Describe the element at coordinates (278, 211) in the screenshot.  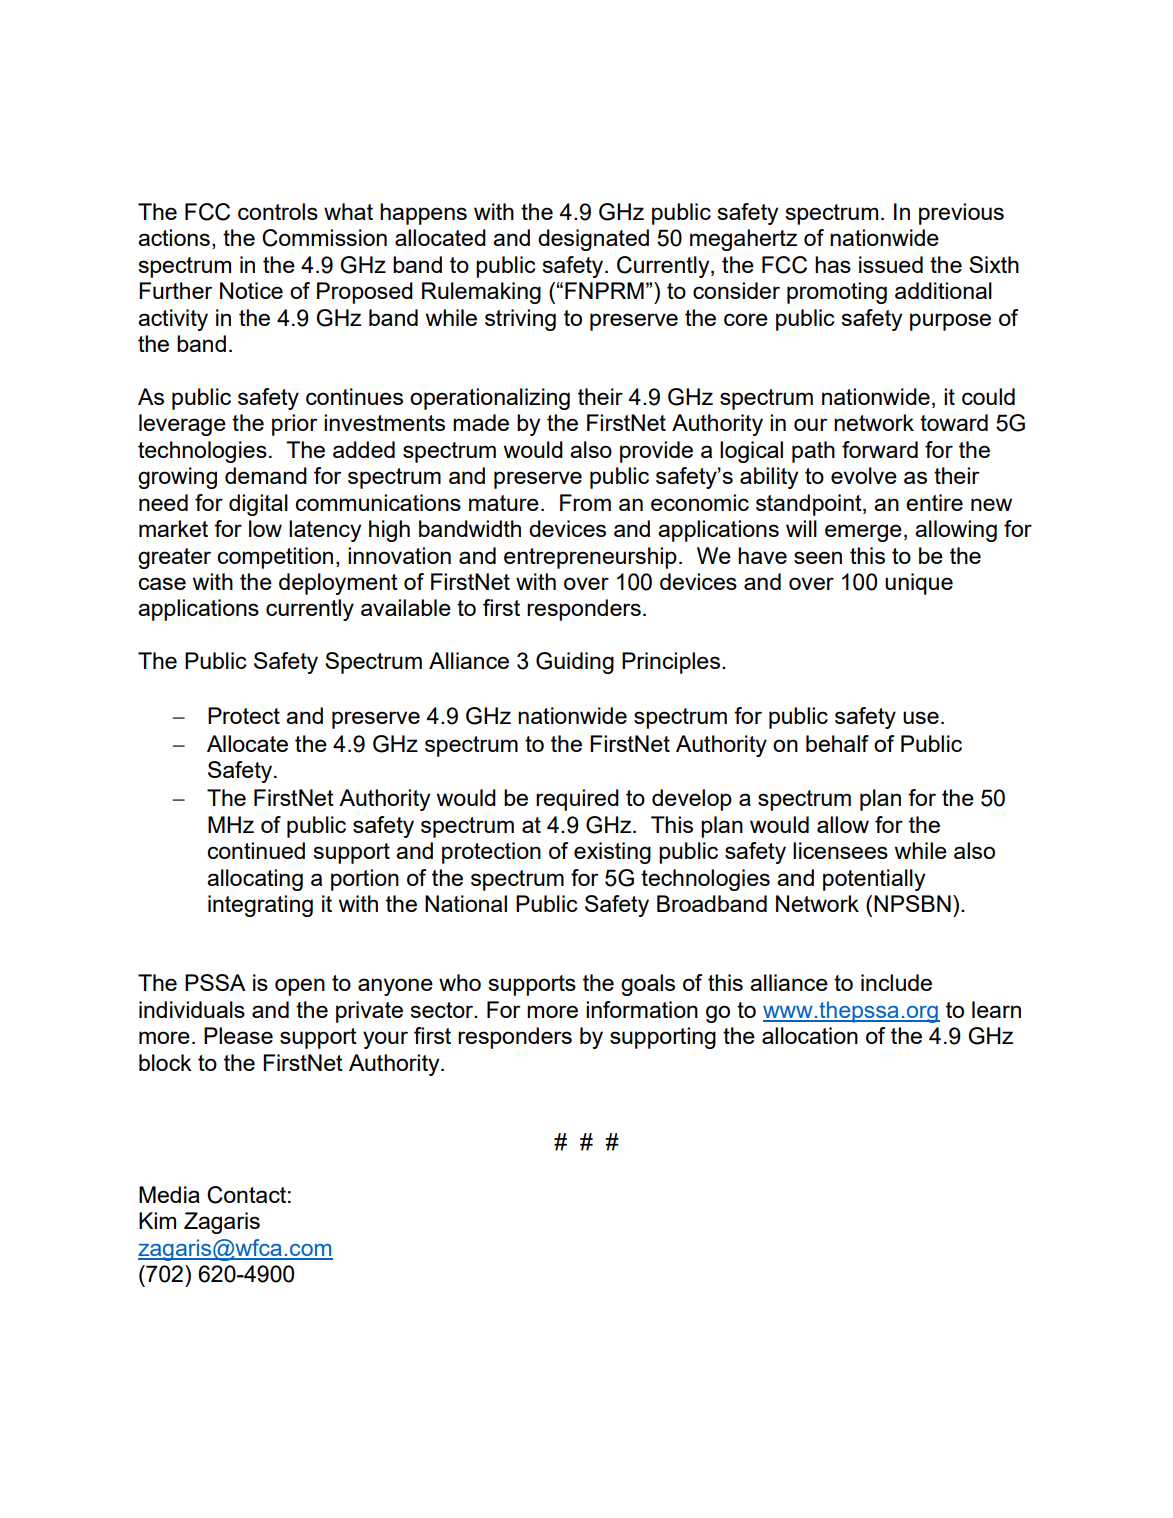
I see `controls` at that location.
